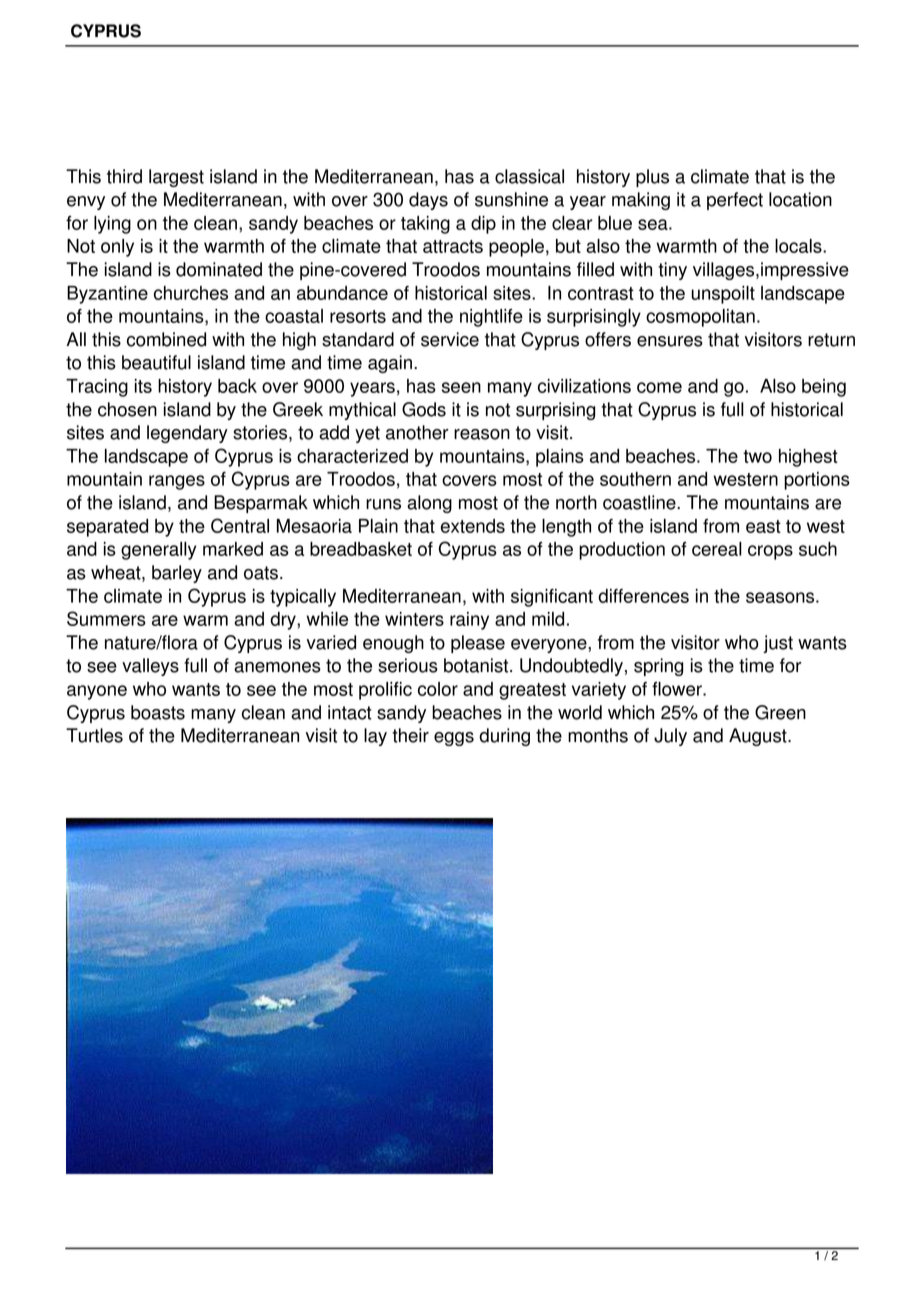 The width and height of the screenshot is (924, 1308). I want to click on days, so click(428, 201).
